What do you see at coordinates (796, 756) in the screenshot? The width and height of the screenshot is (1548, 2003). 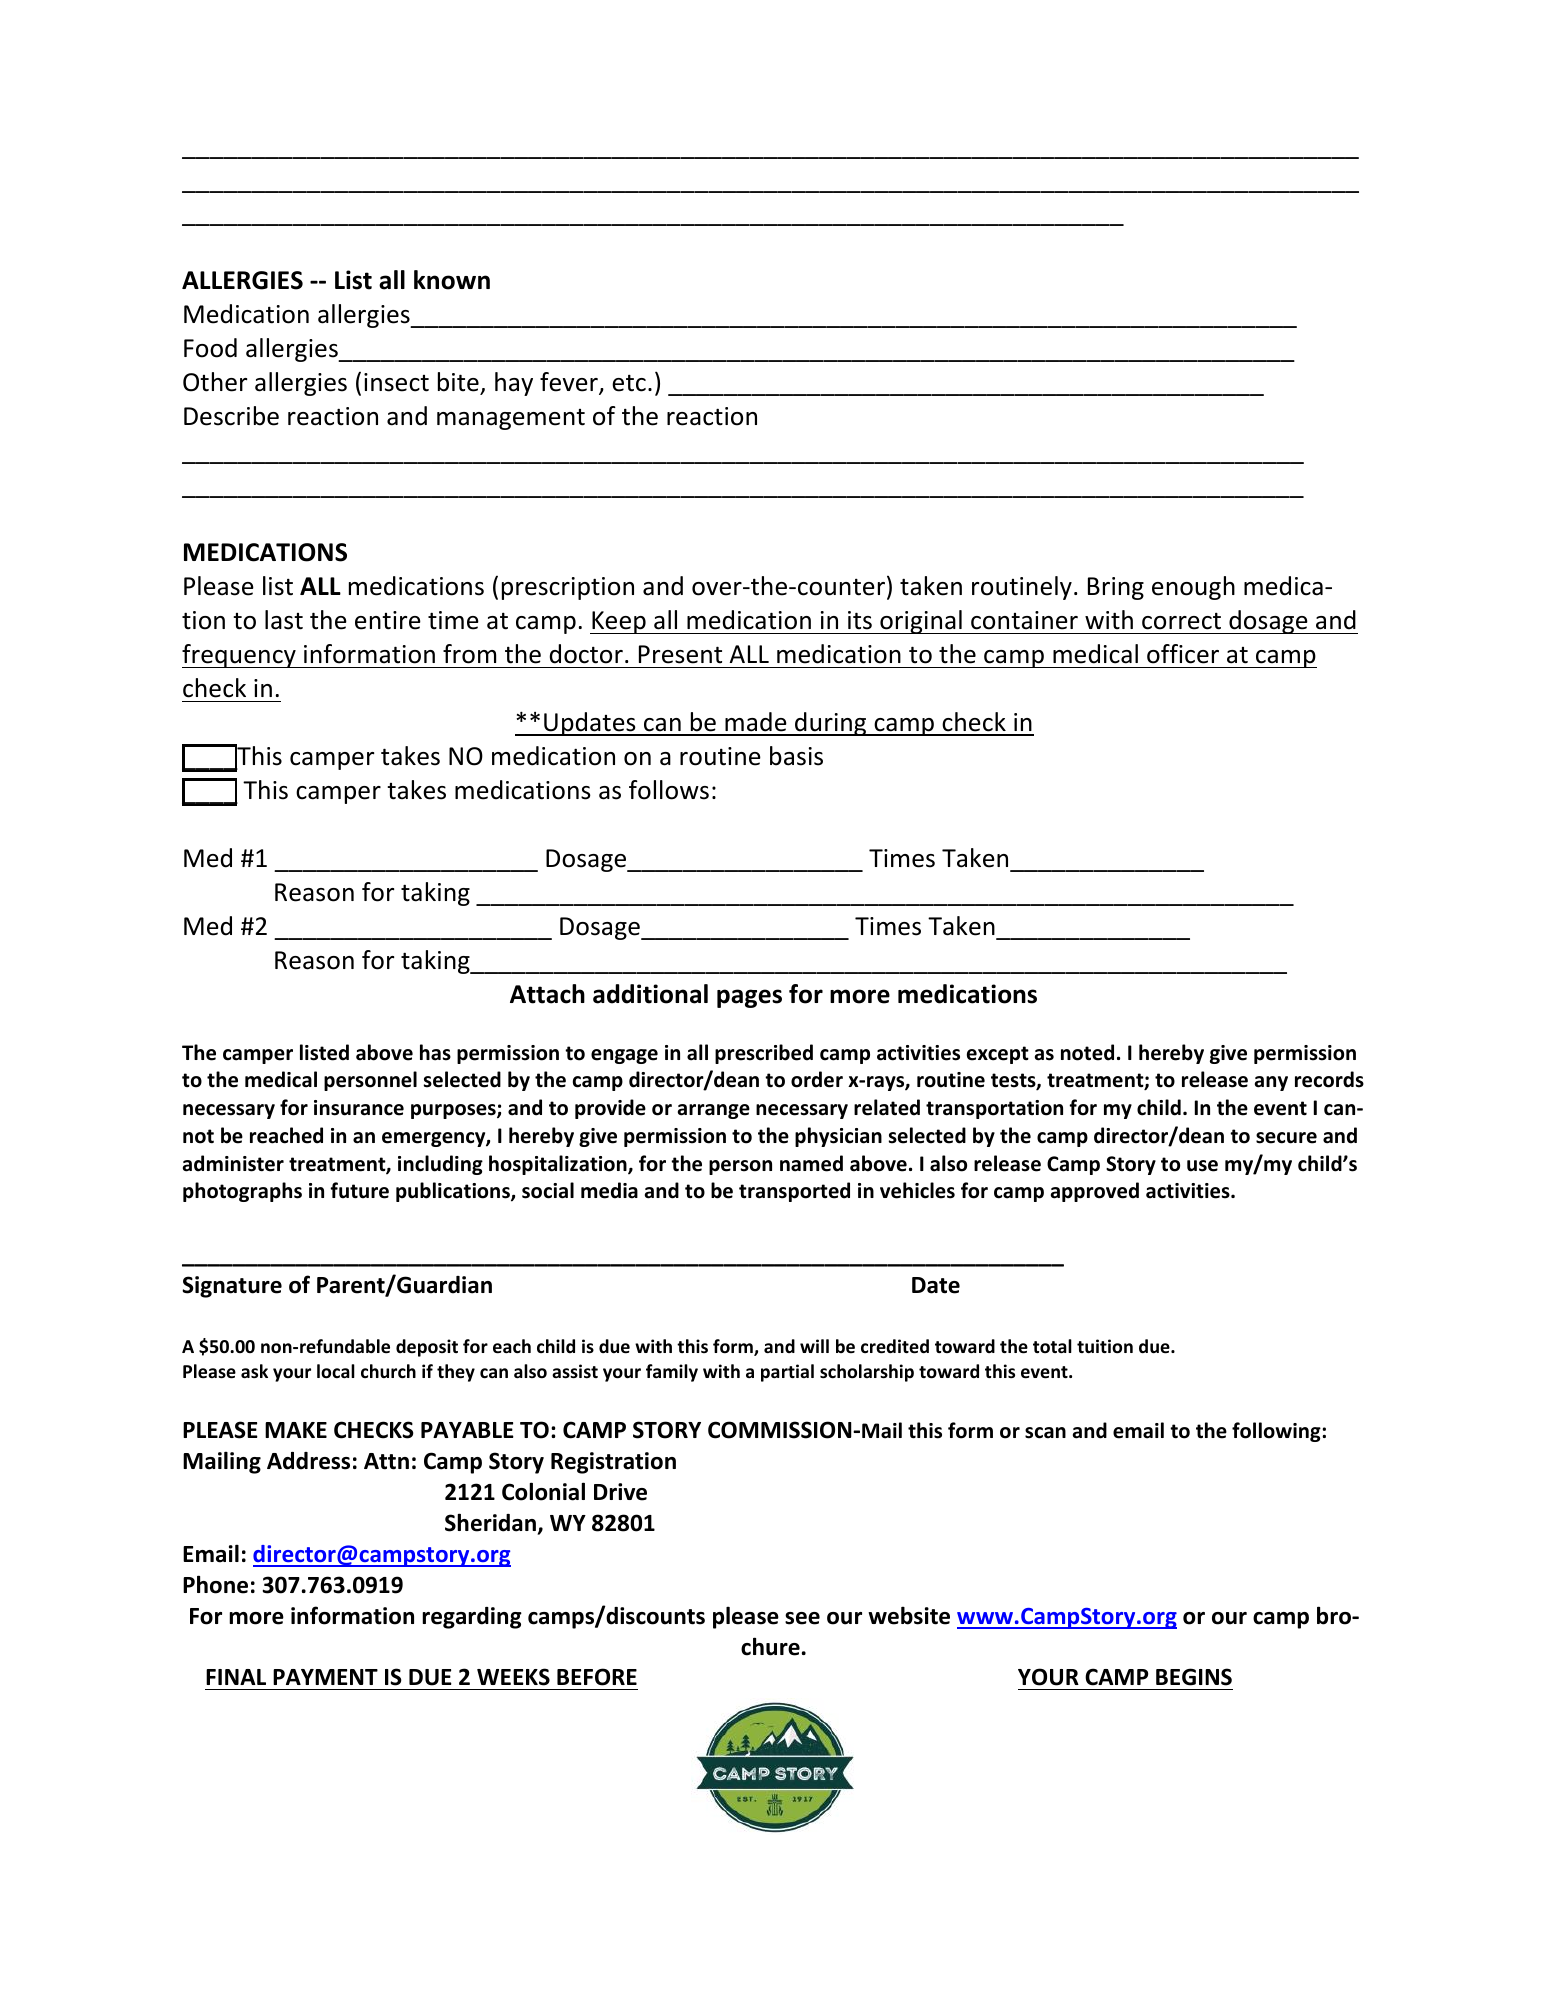 I see `basis` at bounding box center [796, 756].
